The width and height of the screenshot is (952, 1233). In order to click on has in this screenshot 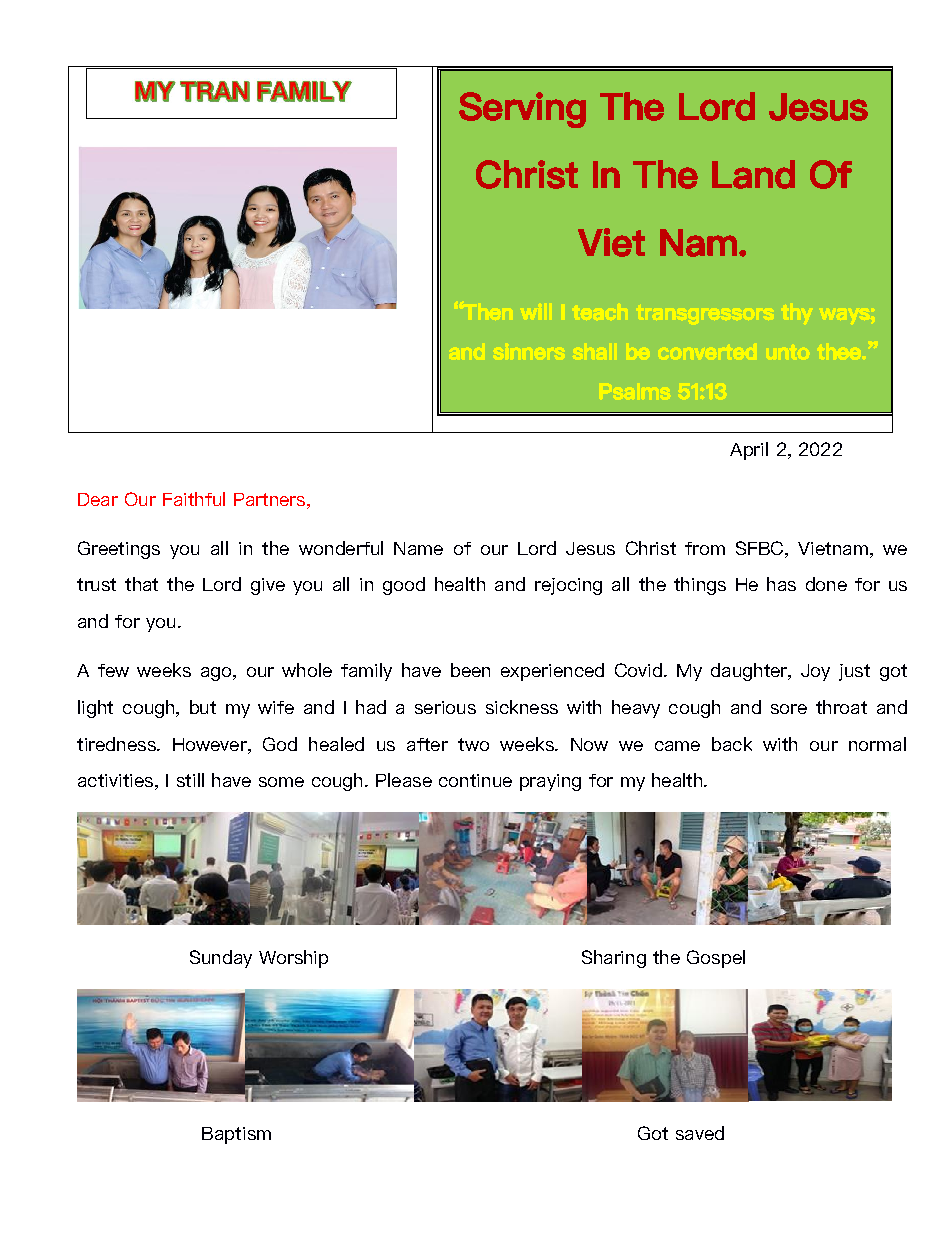, I will do `click(781, 584)`.
